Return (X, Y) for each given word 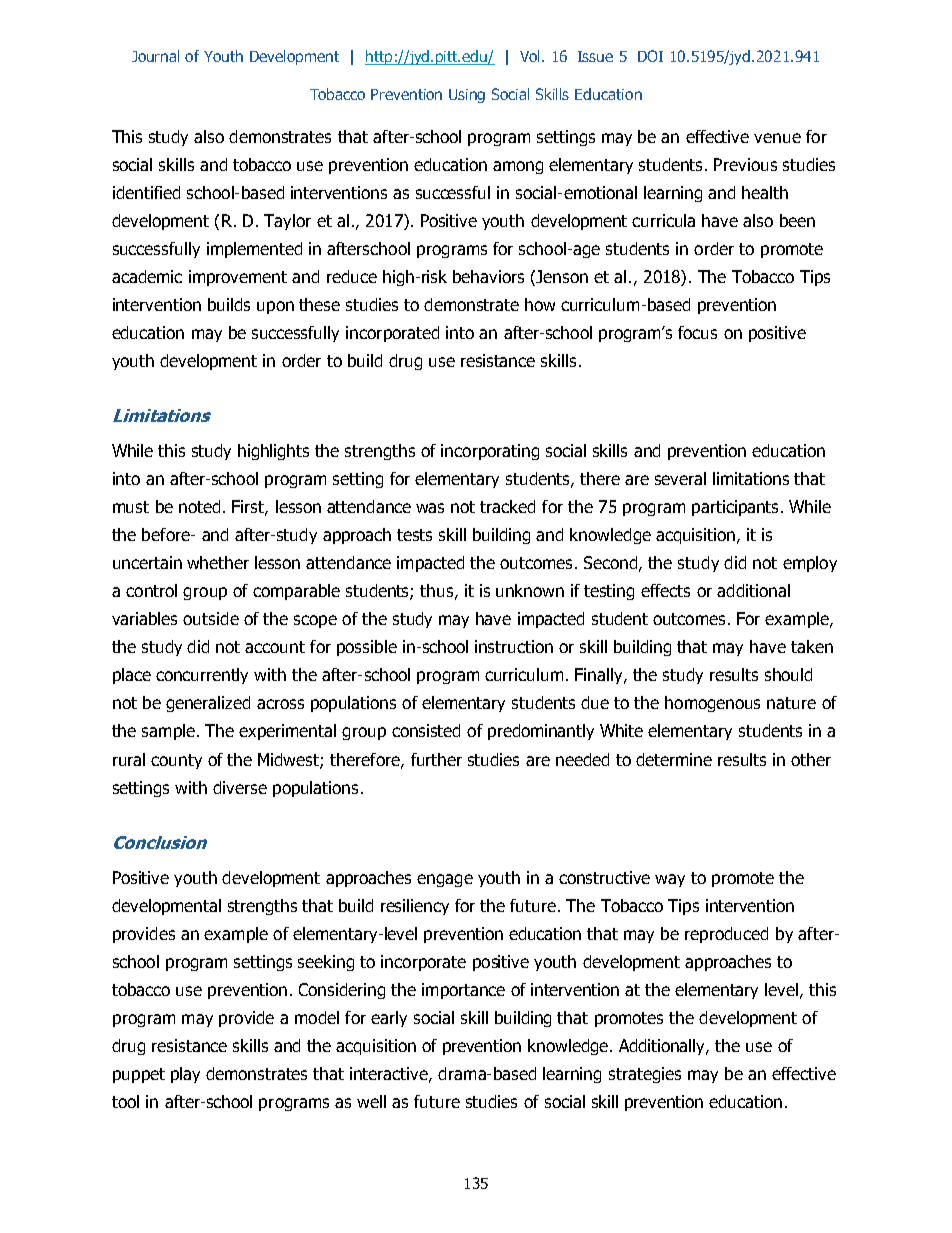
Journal (155, 56)
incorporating (490, 452)
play (185, 1075)
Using (467, 96)
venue (777, 138)
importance (463, 991)
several (680, 478)
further (436, 759)
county (176, 761)
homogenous (712, 704)
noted (199, 506)
